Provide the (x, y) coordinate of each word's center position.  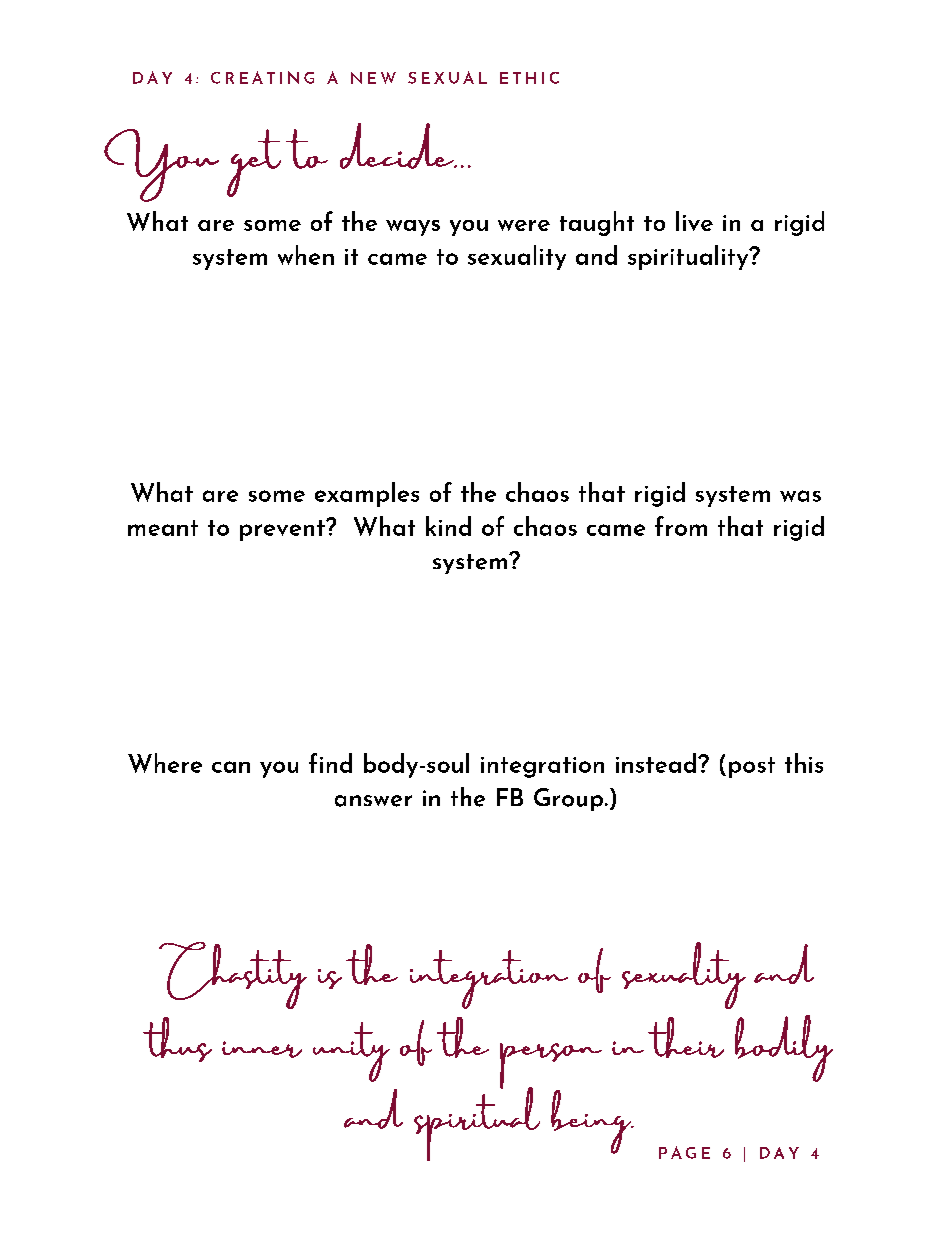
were (524, 225)
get (254, 163)
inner (262, 1049)
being (592, 1122)
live (694, 221)
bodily (784, 1048)
